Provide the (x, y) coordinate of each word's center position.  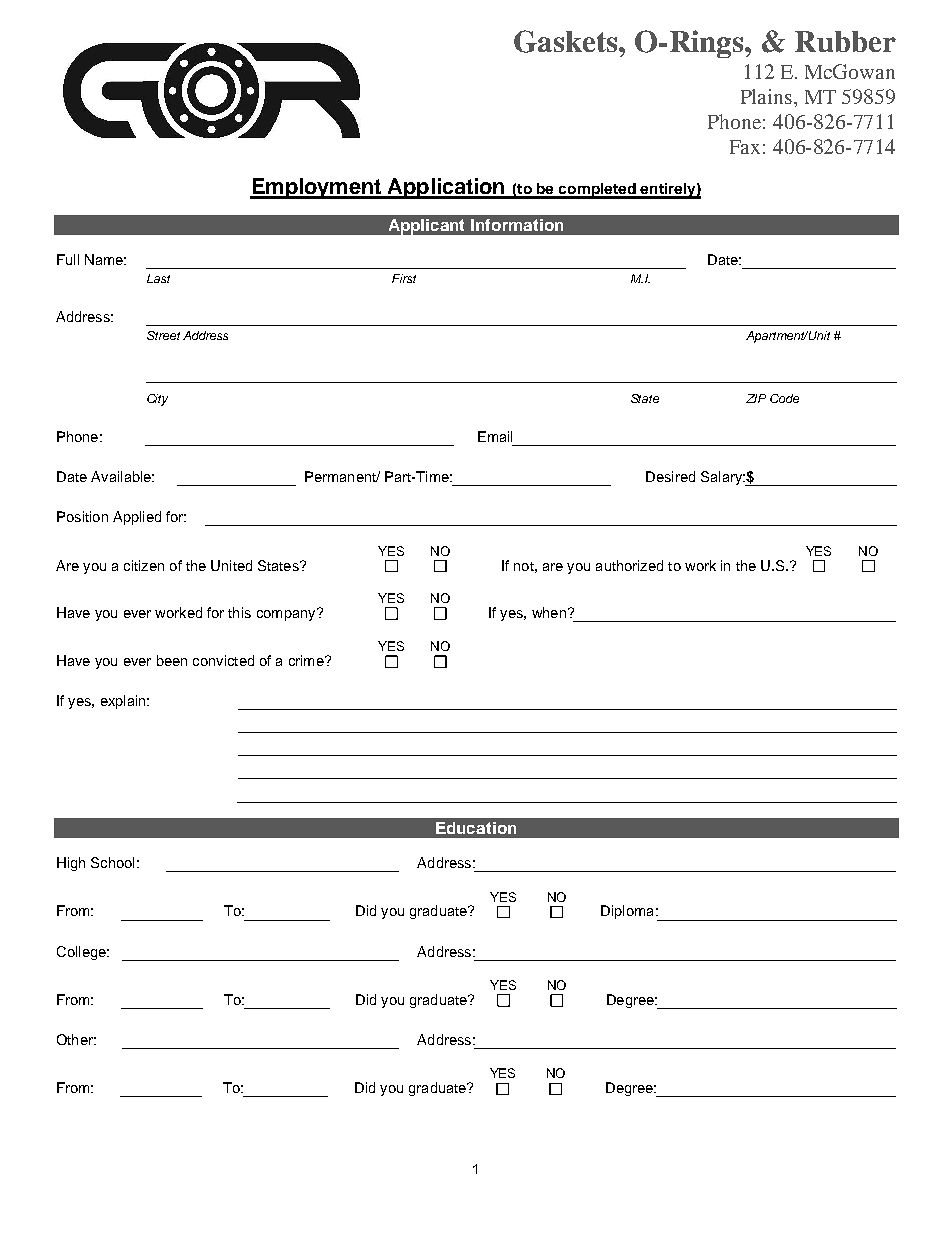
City (157, 400)
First (404, 278)
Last (158, 278)
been (172, 660)
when (549, 612)
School (112, 862)
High (71, 864)
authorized (629, 565)
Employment (316, 188)
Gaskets (567, 41)
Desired (670, 476)
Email (495, 436)
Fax (745, 147)
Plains (766, 96)
